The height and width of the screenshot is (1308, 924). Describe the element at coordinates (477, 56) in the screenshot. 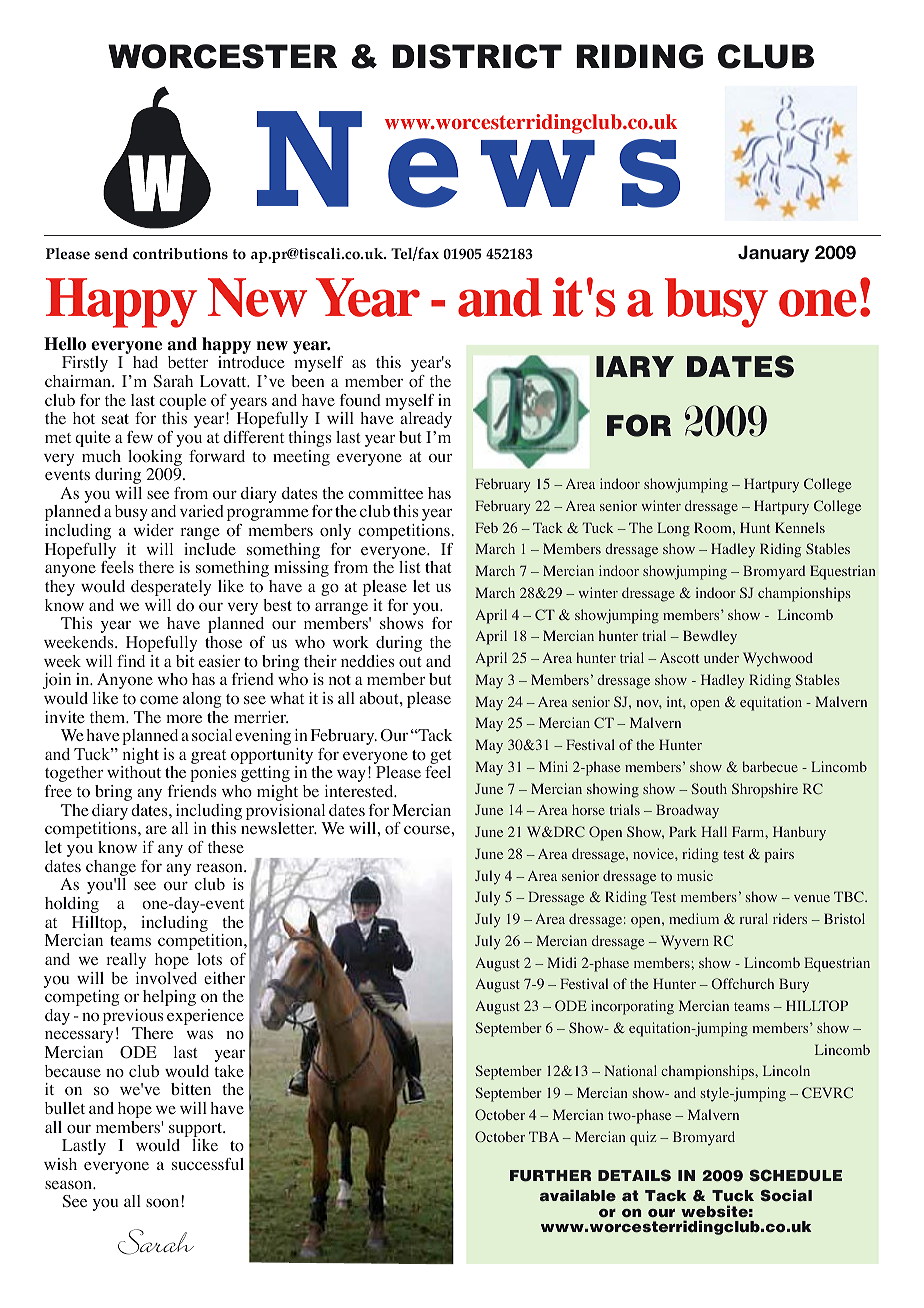

I see `DISTRICT` at that location.
